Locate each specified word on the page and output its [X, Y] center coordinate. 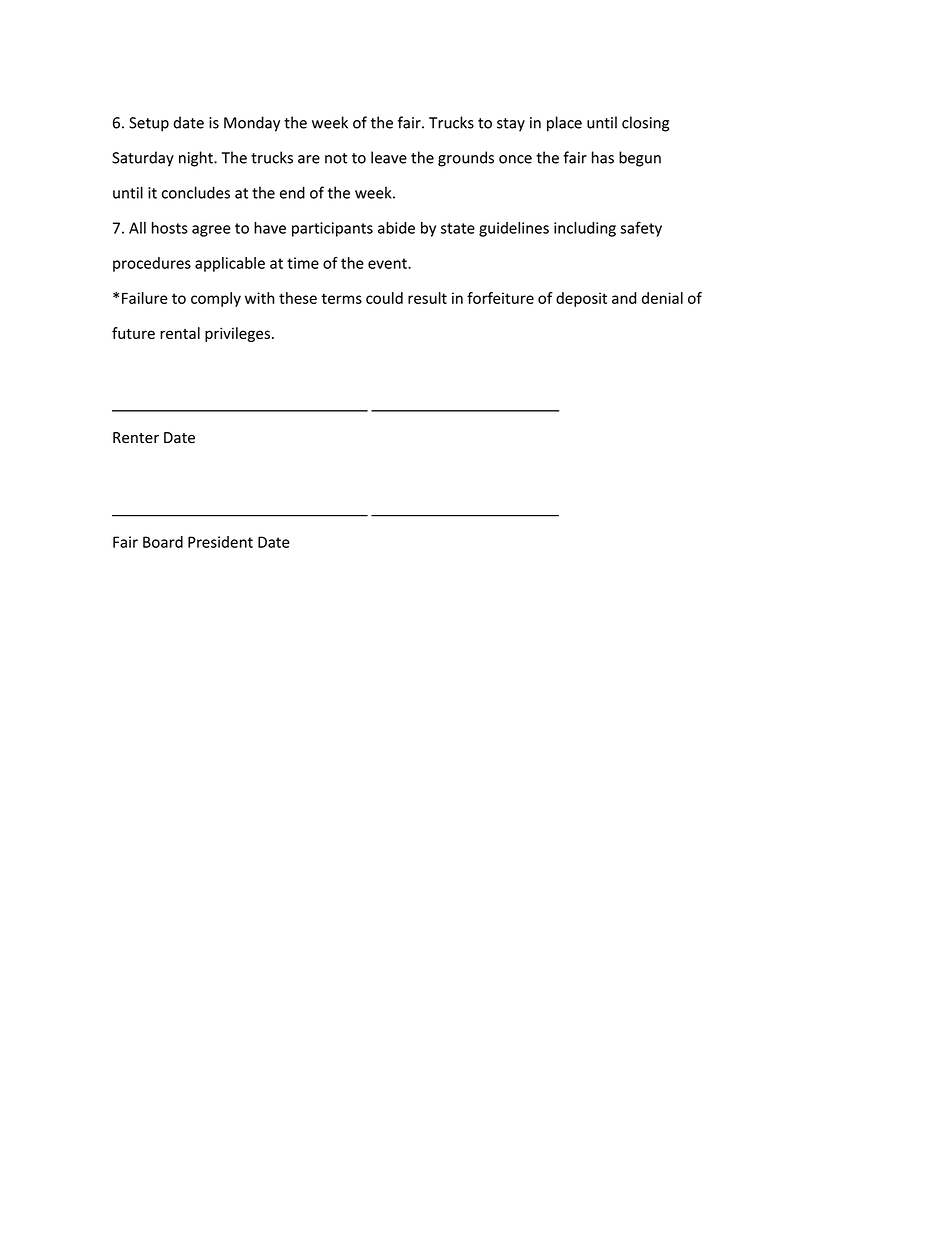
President [220, 542]
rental [180, 333]
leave [389, 157]
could [384, 298]
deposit [581, 299]
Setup [149, 124]
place [564, 124]
